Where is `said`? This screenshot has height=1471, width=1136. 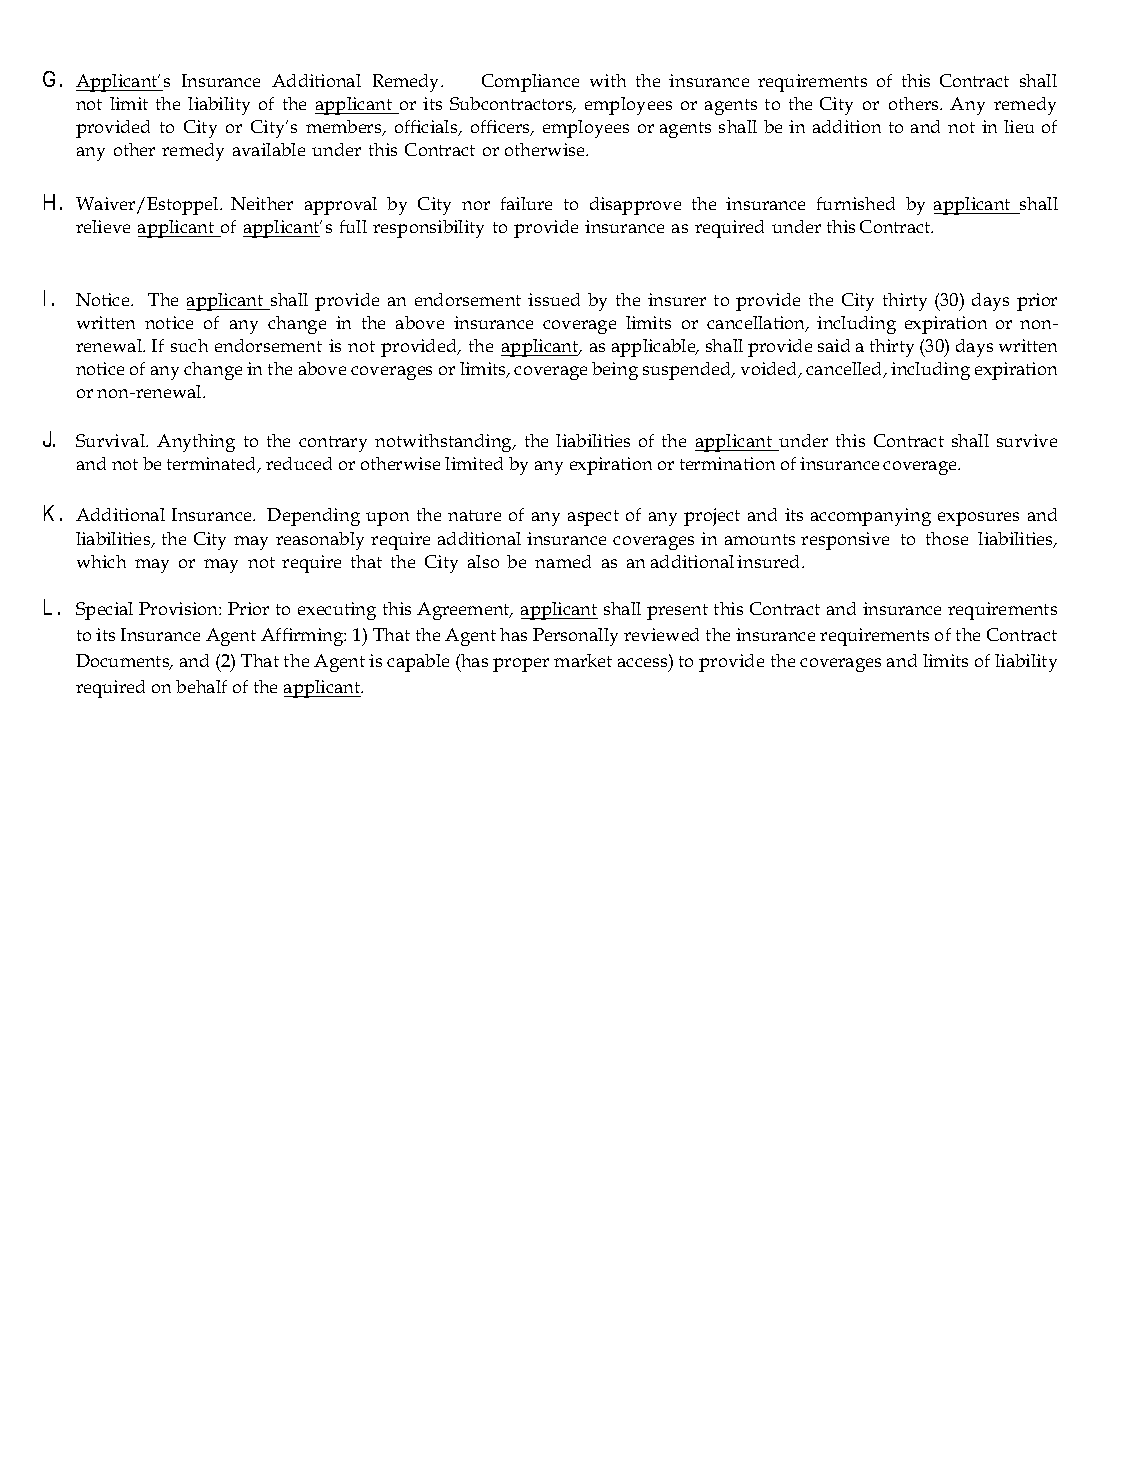 said is located at coordinates (834, 345).
